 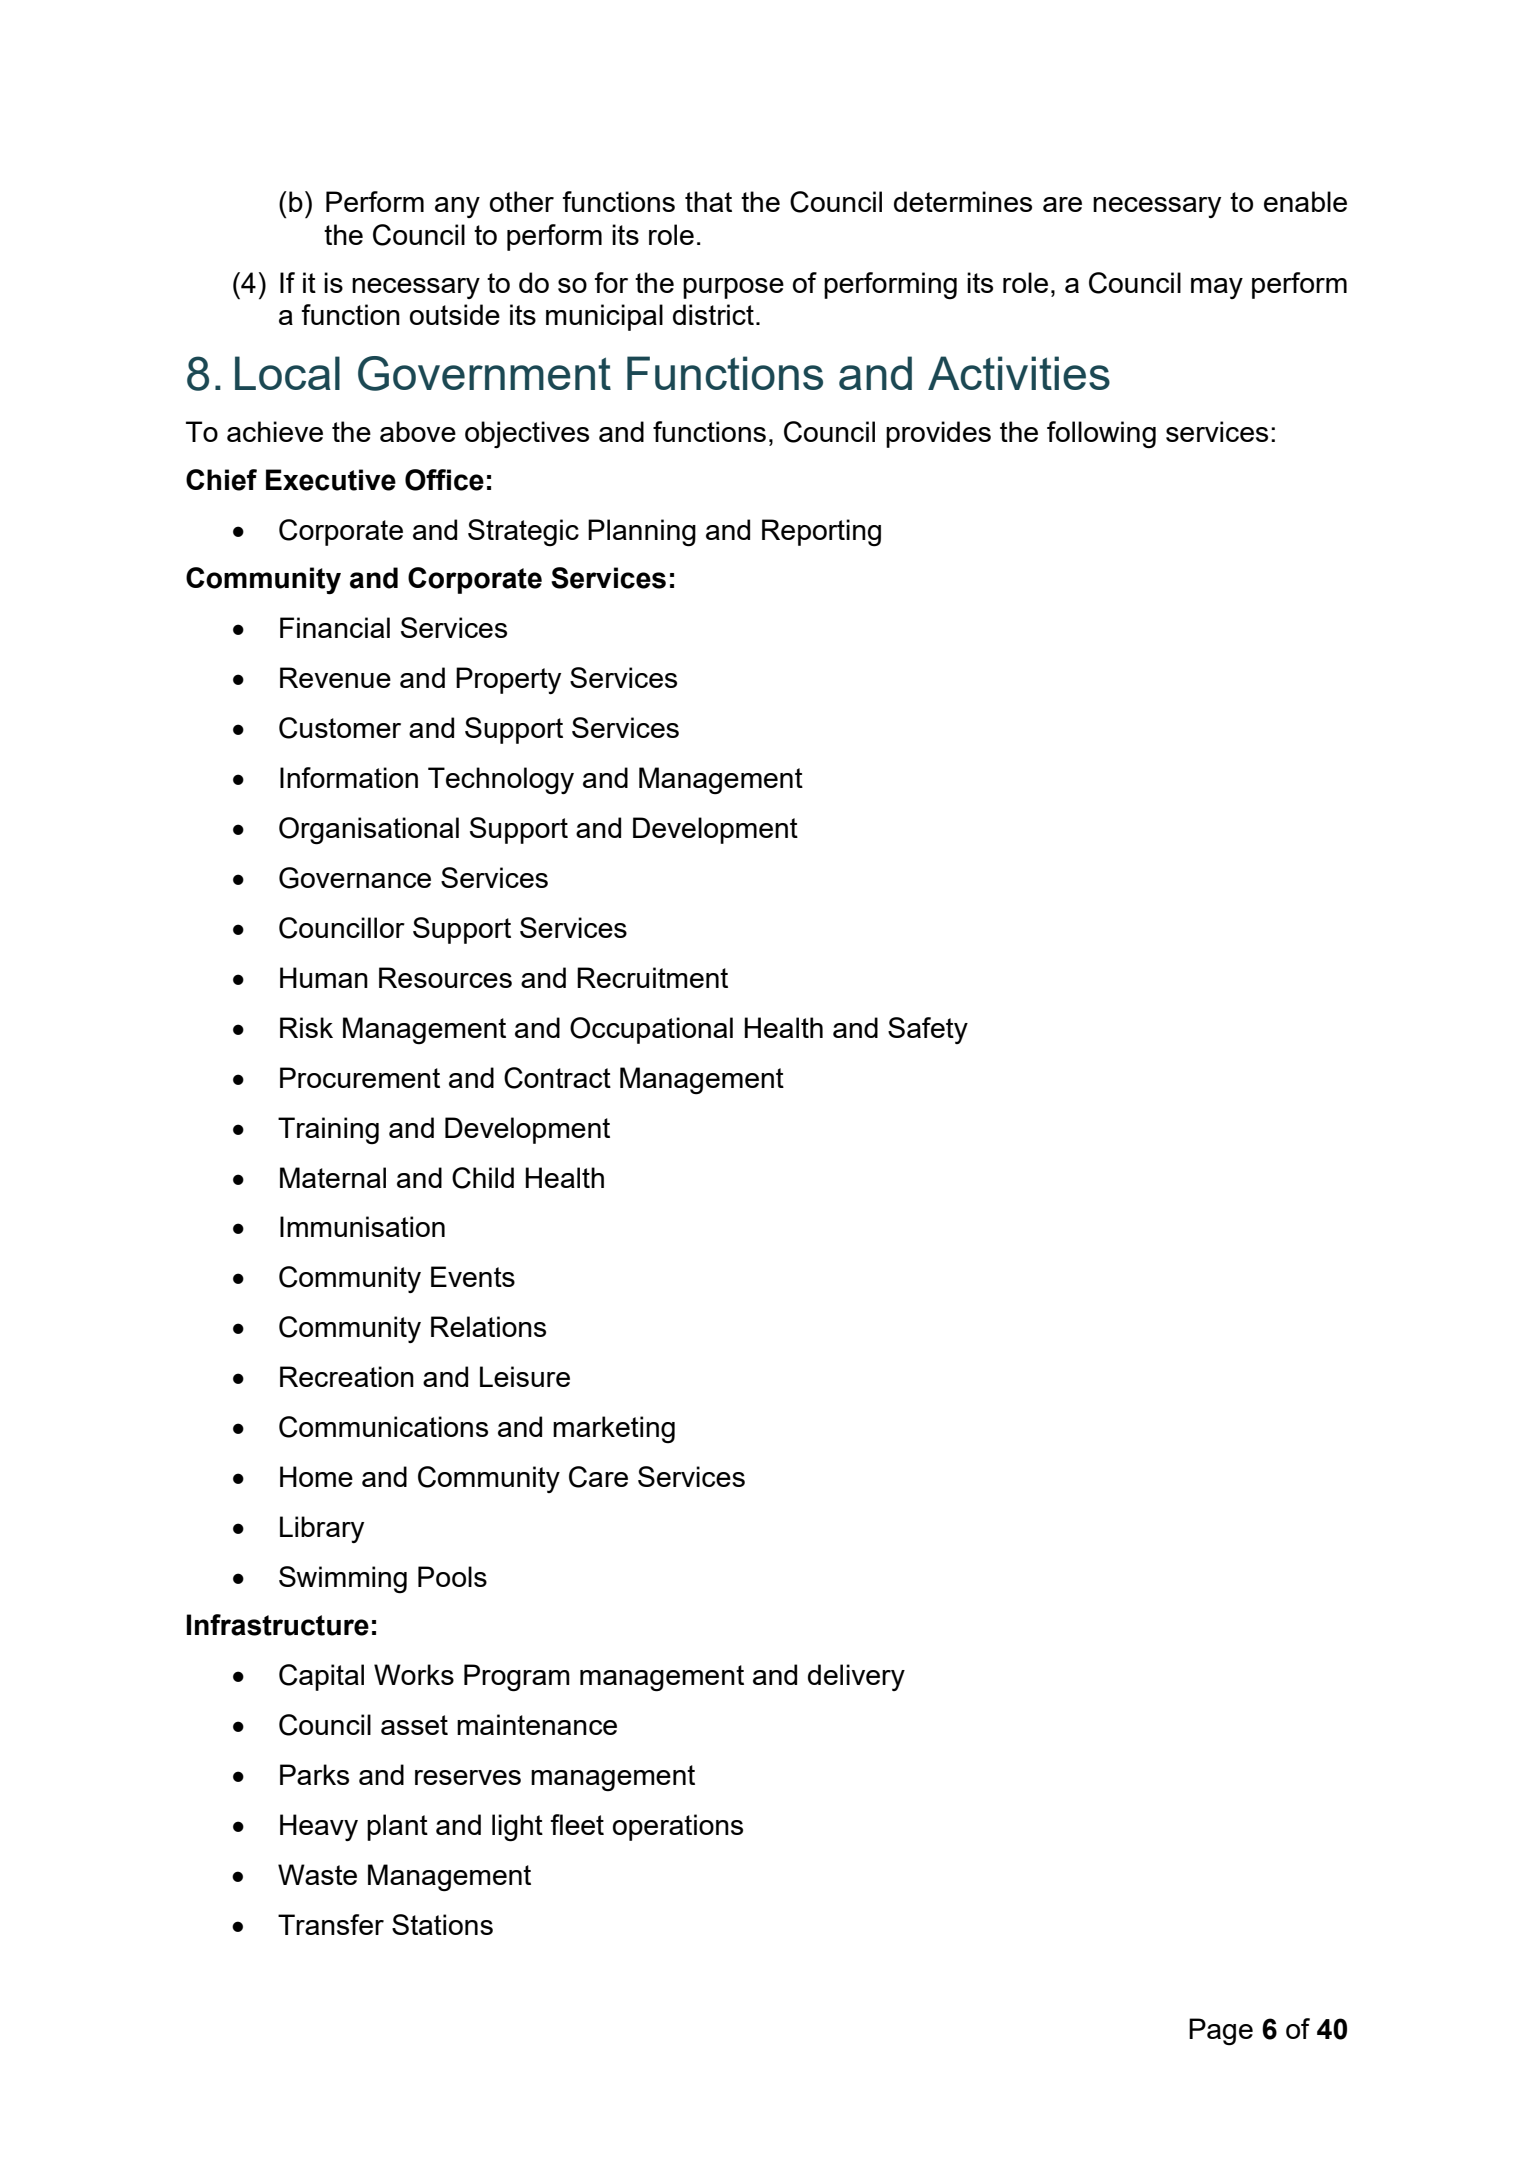 What do you see at coordinates (328, 1130) in the screenshot?
I see `Training` at bounding box center [328, 1130].
